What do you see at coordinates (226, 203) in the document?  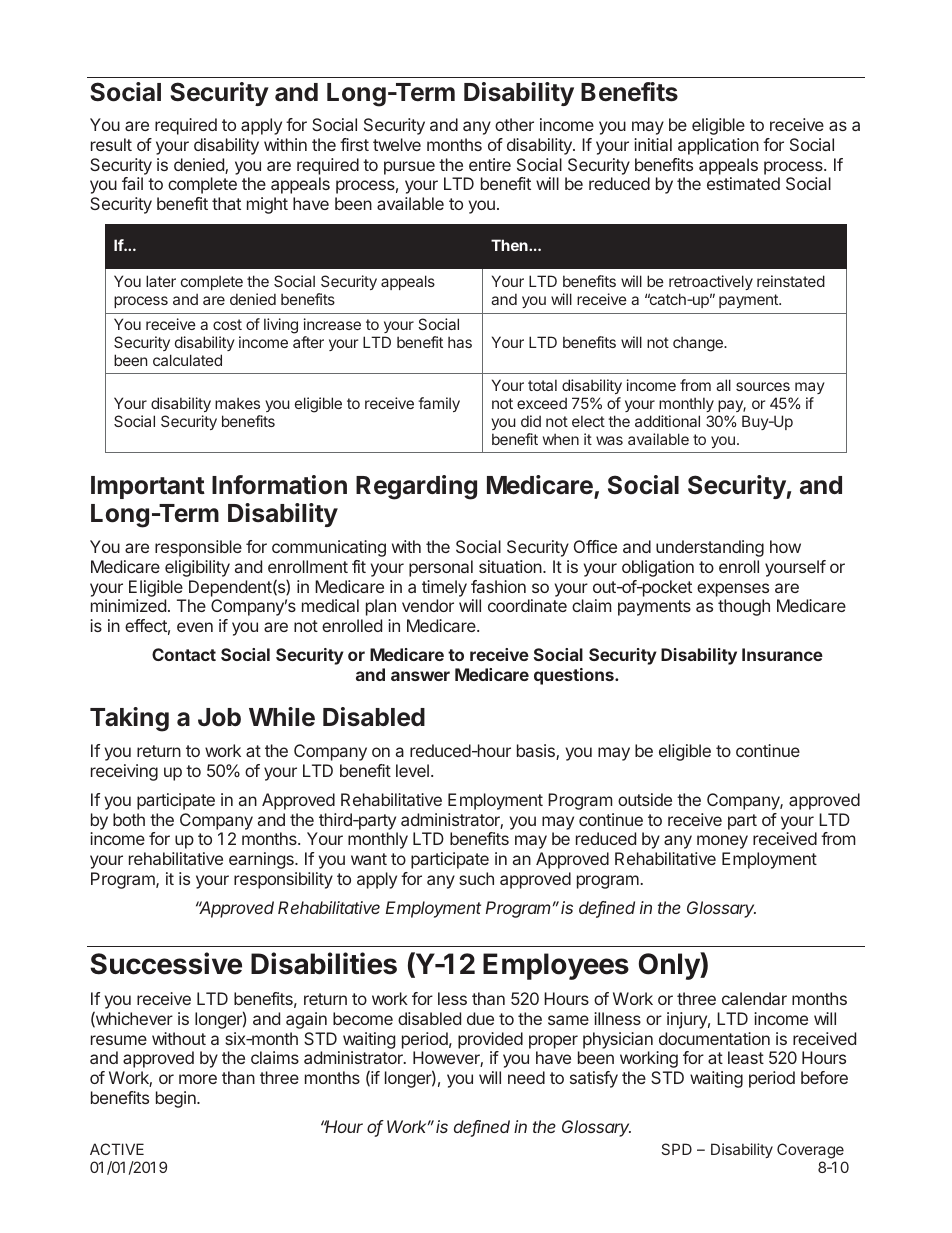 I see `that` at bounding box center [226, 203].
